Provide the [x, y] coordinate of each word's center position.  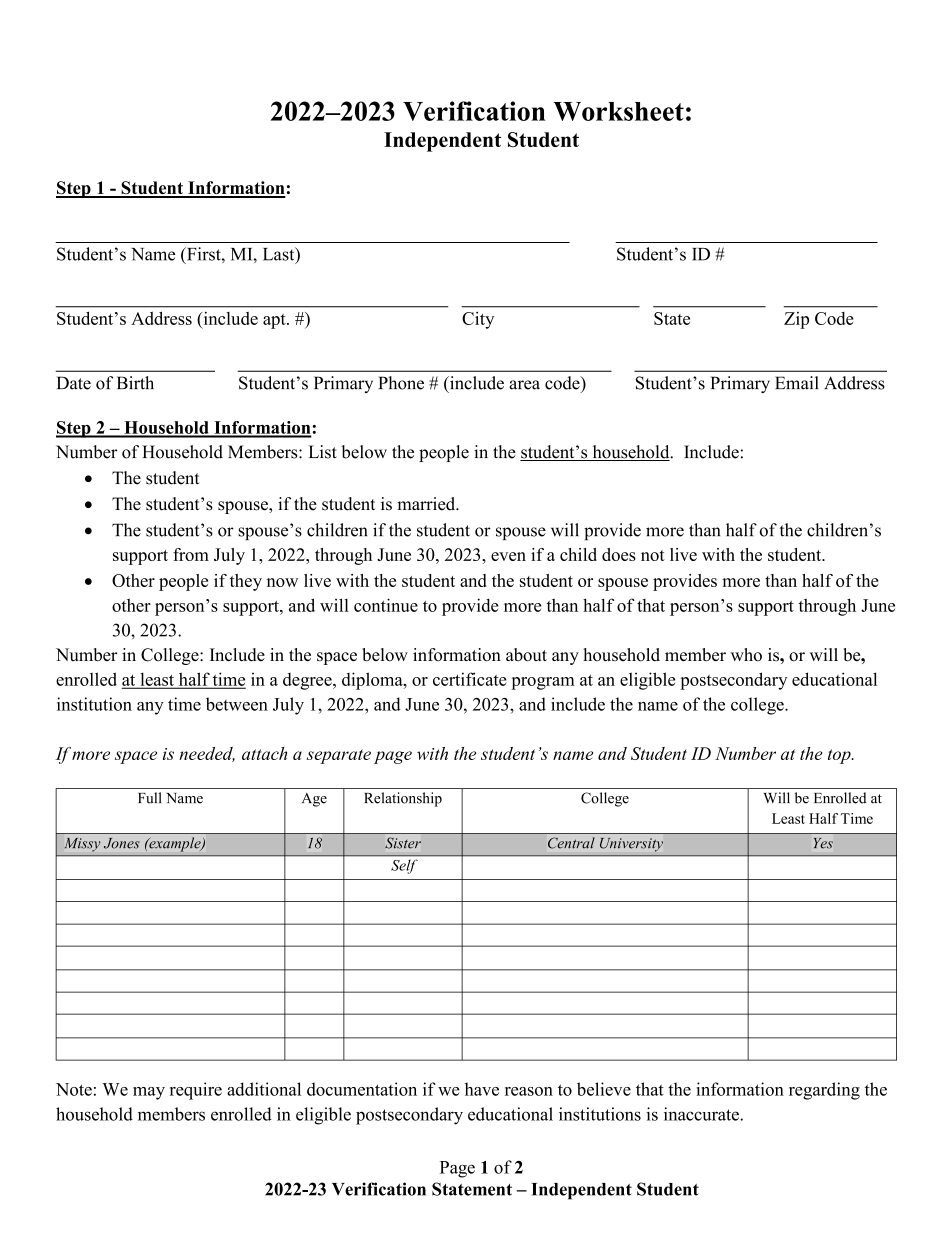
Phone [401, 383]
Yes [823, 843]
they [246, 582]
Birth [135, 382]
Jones [121, 843]
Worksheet [618, 111]
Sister [403, 843]
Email [796, 383]
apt [275, 321]
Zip [796, 320]
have [482, 1089]
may [149, 1093]
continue [386, 605]
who [746, 655]
